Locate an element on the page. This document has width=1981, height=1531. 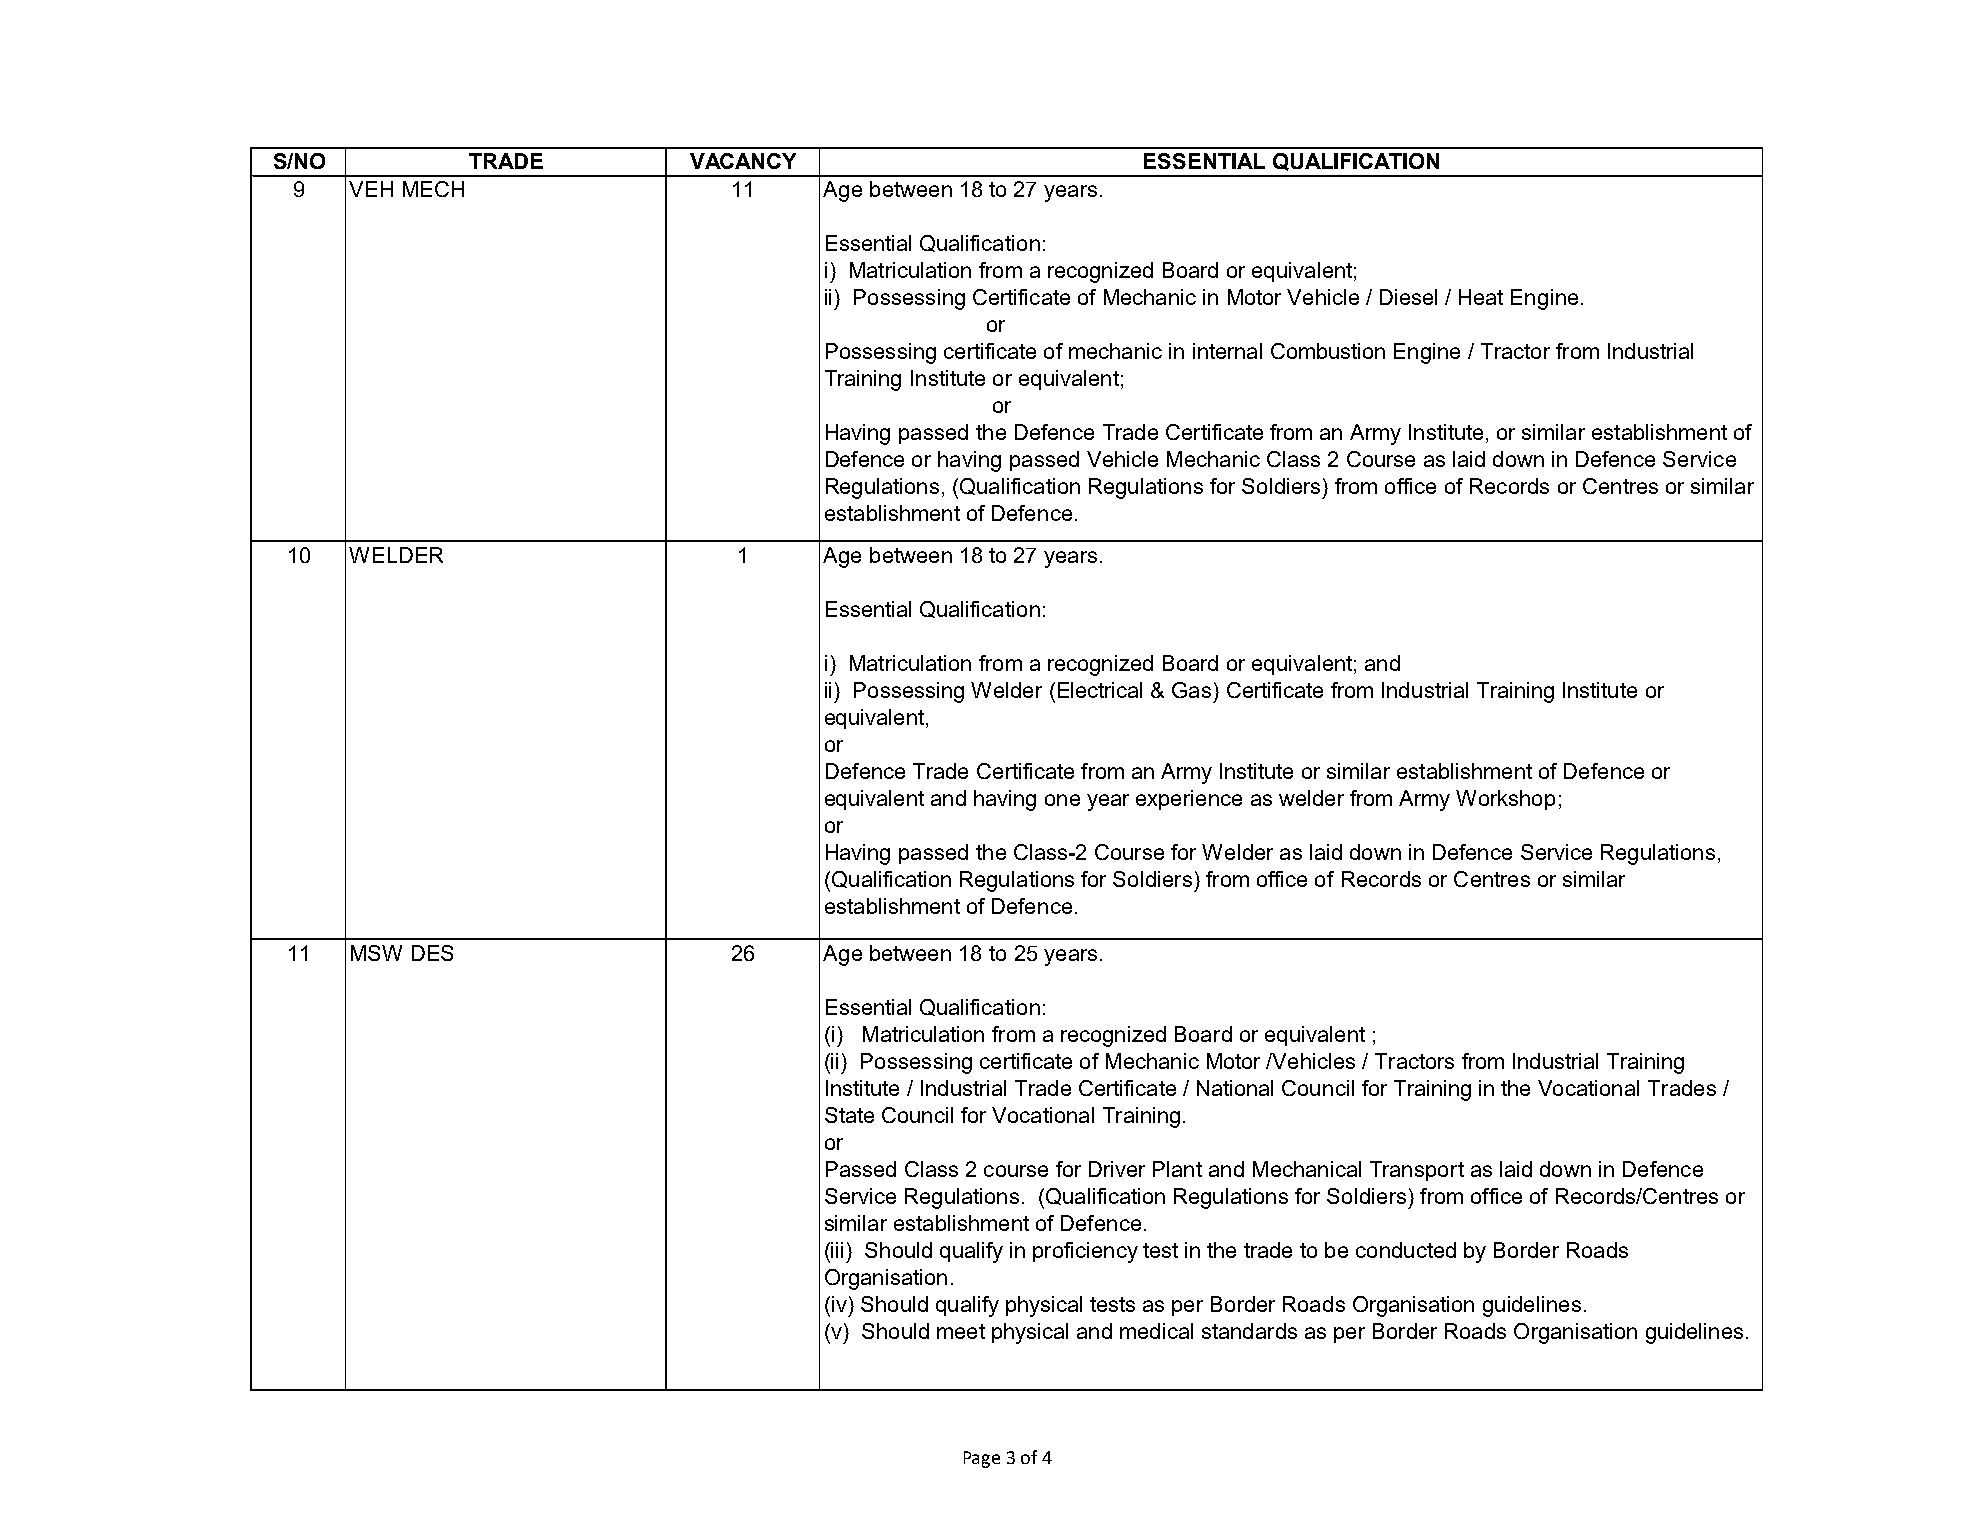
State is located at coordinates (849, 1115).
